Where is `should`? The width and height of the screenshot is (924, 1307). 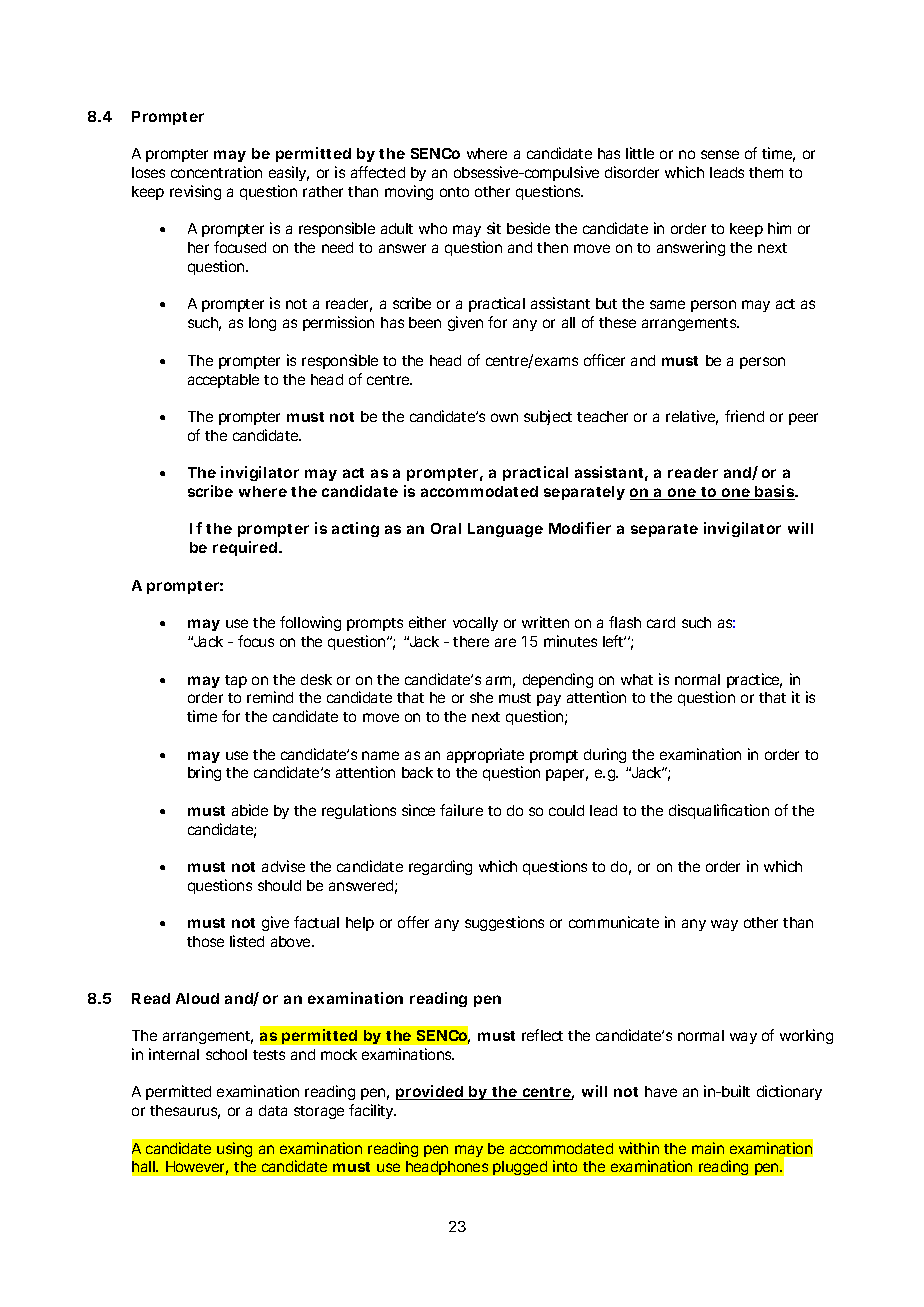 should is located at coordinates (279, 885).
